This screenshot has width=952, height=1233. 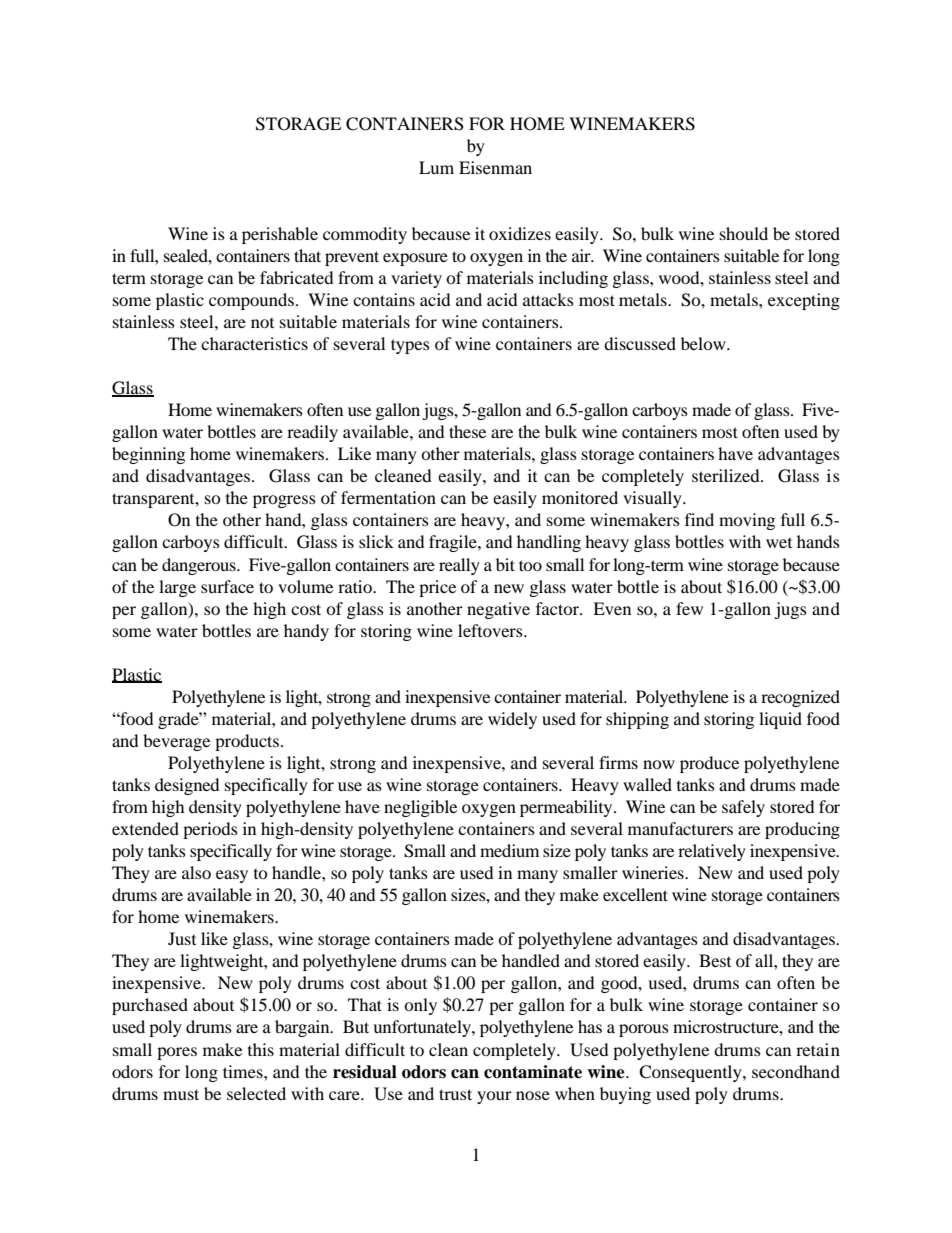 I want to click on medium, so click(x=509, y=850).
